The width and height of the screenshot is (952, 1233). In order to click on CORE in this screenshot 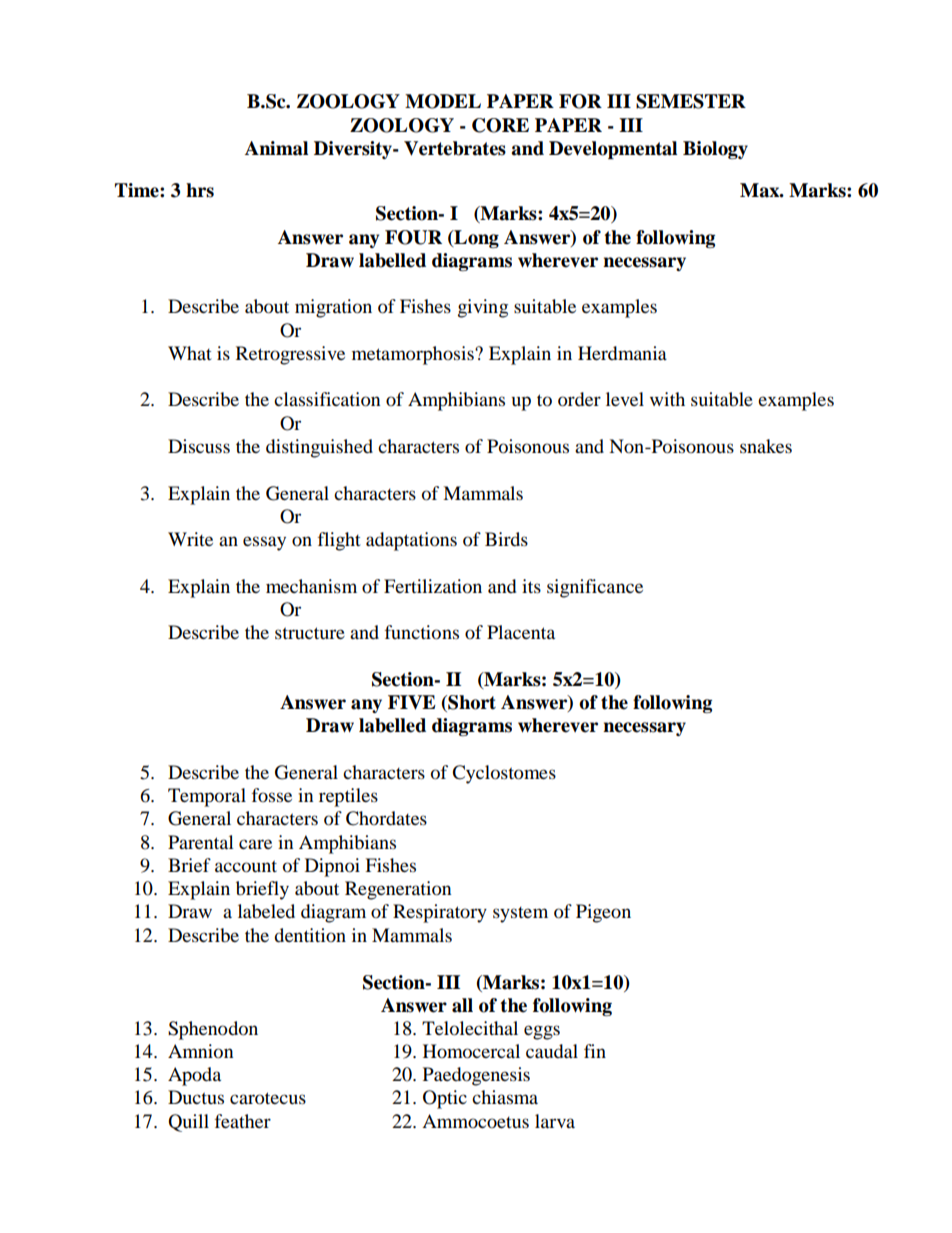, I will do `click(500, 125)`.
